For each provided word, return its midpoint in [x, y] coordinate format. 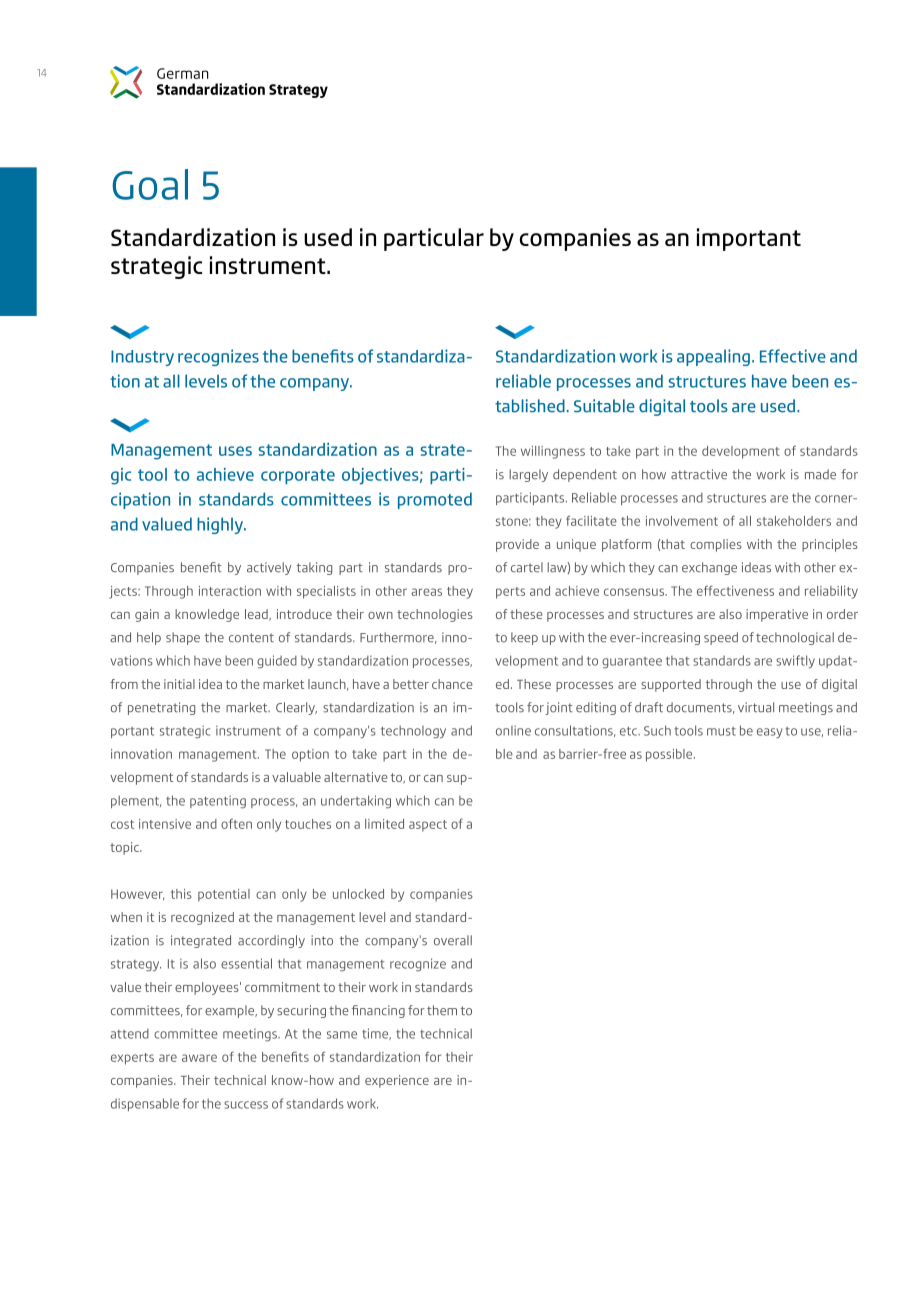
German [183, 73]
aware [199, 1058]
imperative [777, 615]
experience [397, 1081]
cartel [527, 567]
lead [257, 615]
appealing [713, 357]
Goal [150, 184]
